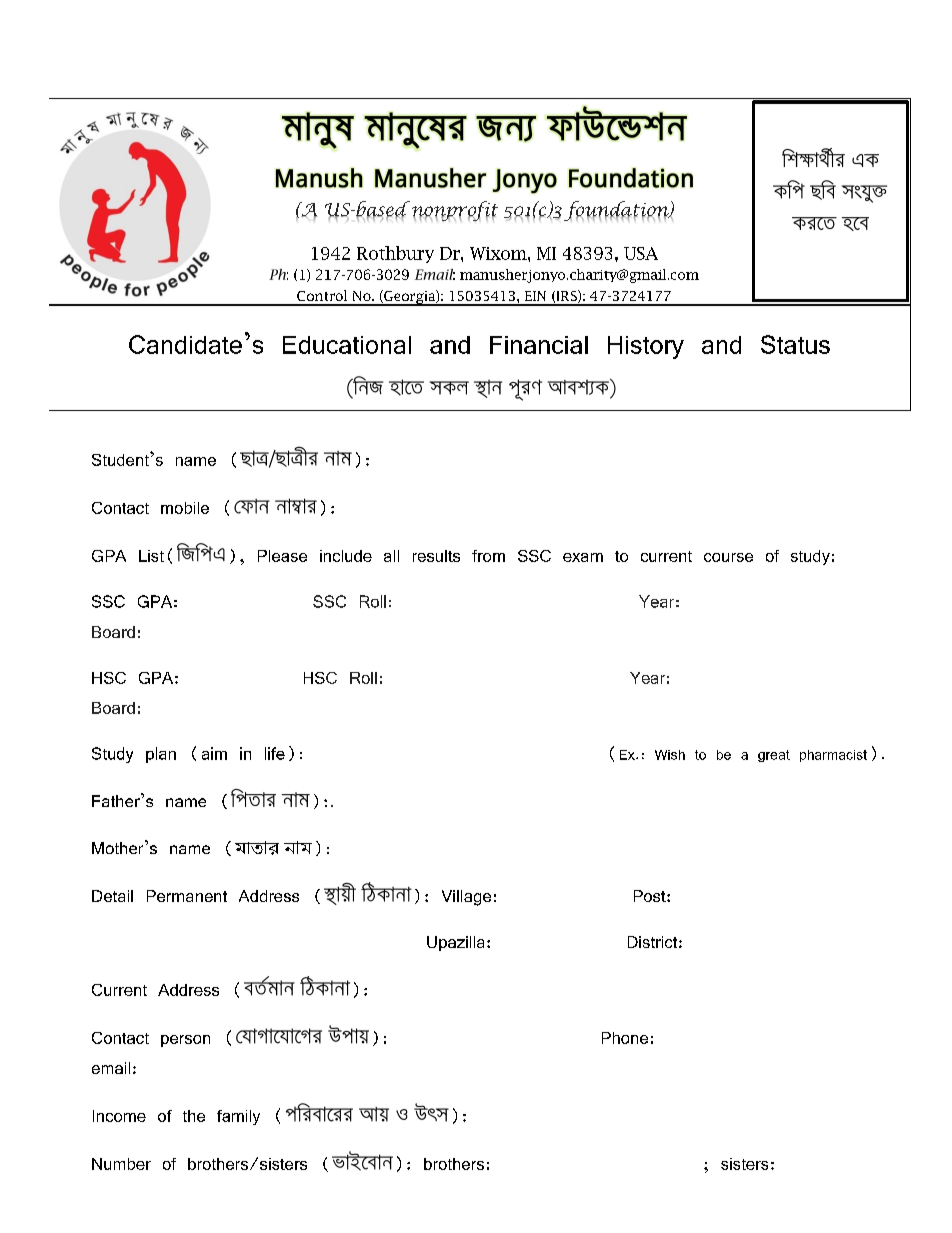 The height and width of the screenshot is (1233, 952). I want to click on family, so click(238, 1117).
